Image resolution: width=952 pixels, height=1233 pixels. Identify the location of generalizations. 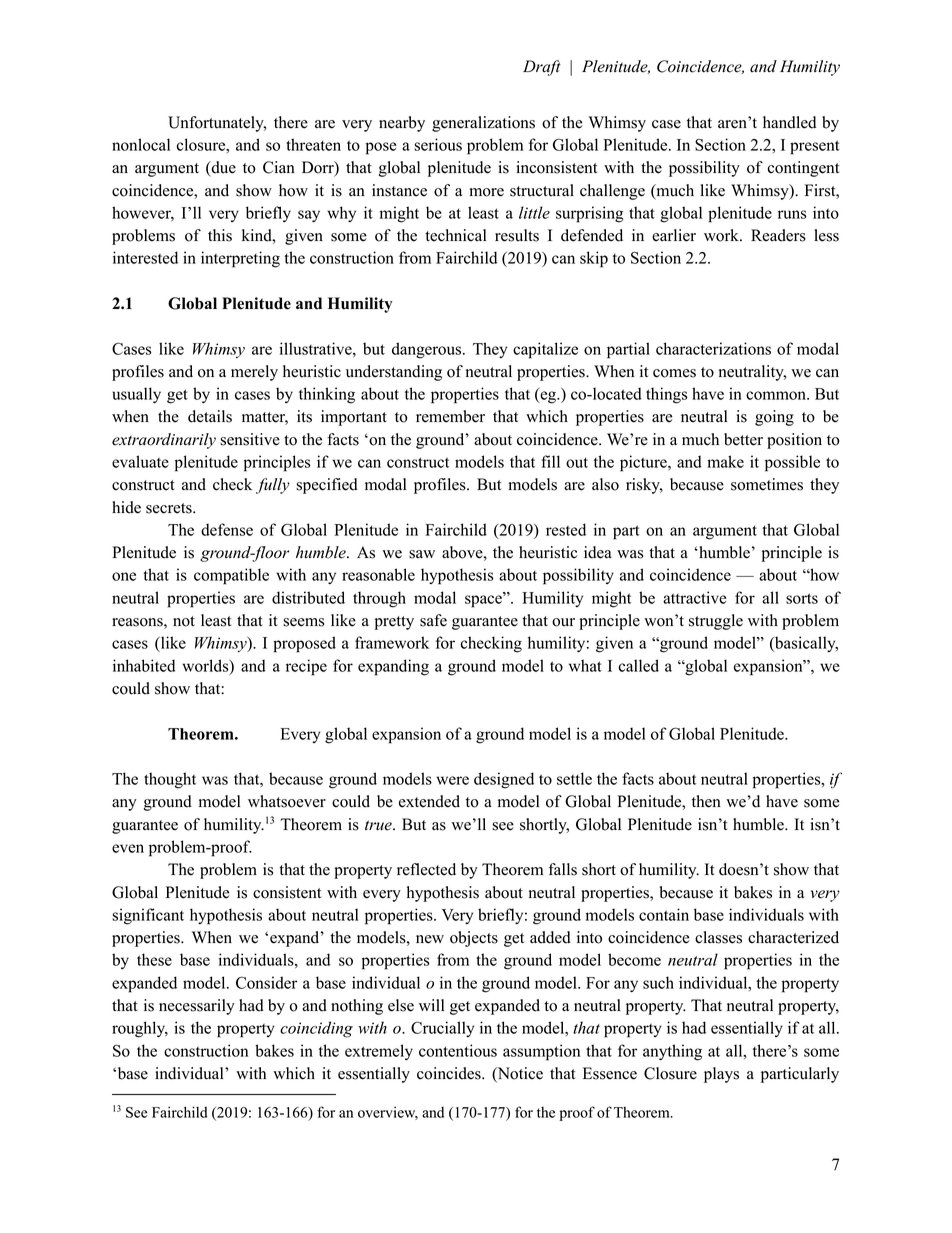
(483, 124).
